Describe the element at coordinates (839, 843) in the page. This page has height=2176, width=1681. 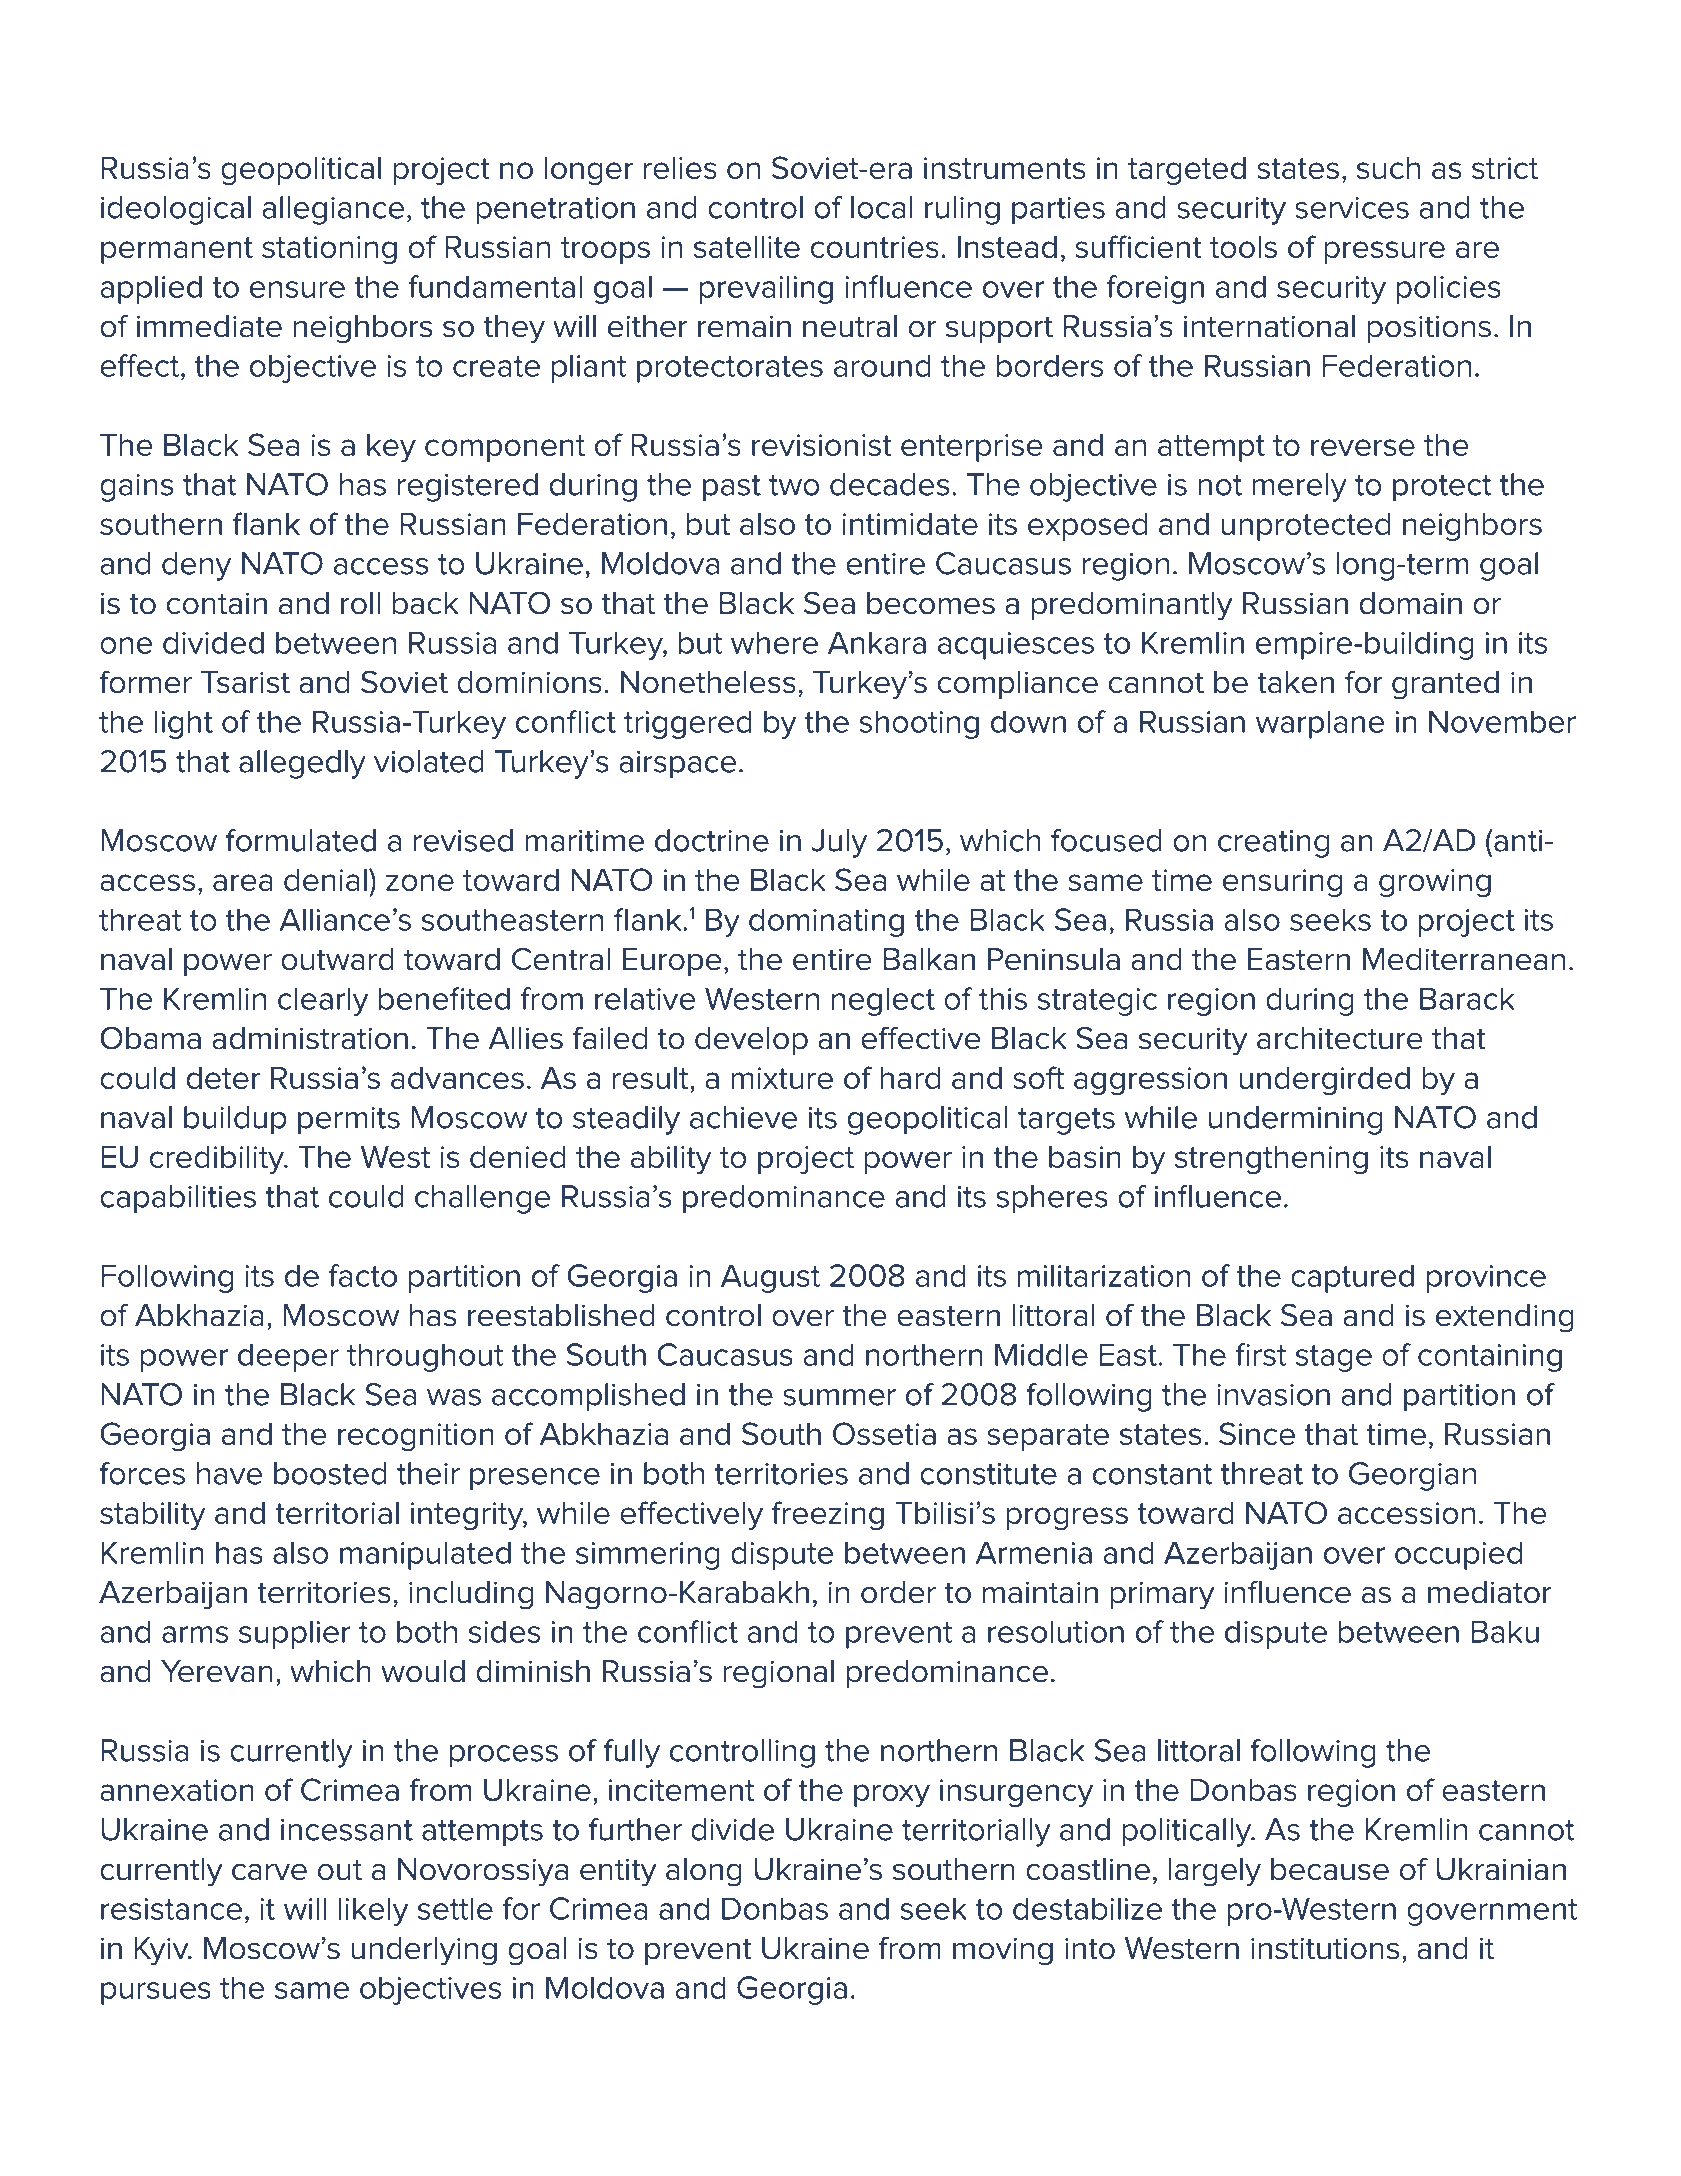
I see `July` at that location.
